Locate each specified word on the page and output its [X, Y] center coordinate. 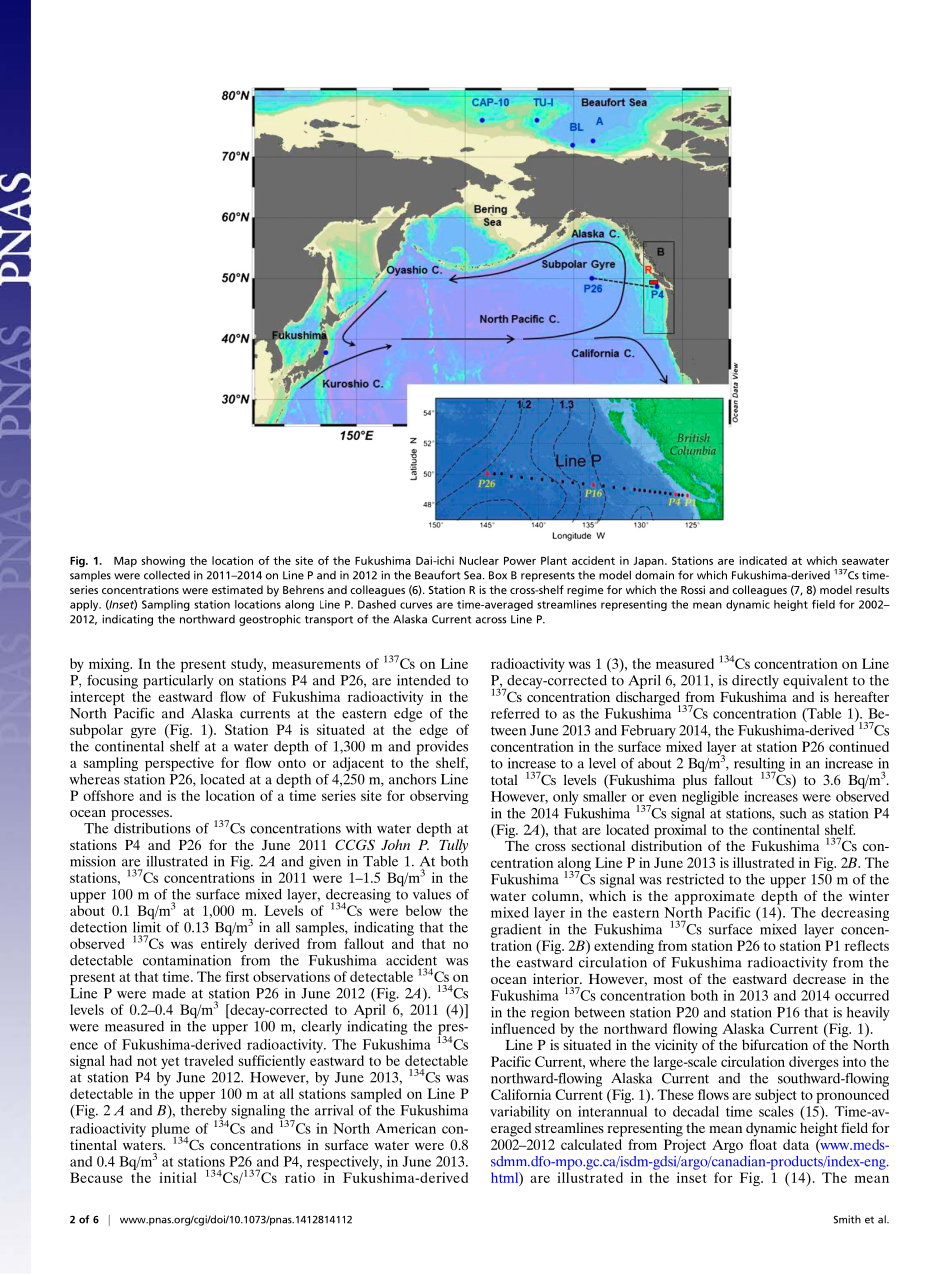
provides [442, 748]
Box [498, 575]
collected [167, 575]
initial [178, 1177]
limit [147, 926]
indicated [763, 560]
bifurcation [775, 1044]
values [432, 894]
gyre [143, 732]
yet [170, 1063]
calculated [591, 1144]
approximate [715, 897]
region [550, 1014]
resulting [759, 766]
